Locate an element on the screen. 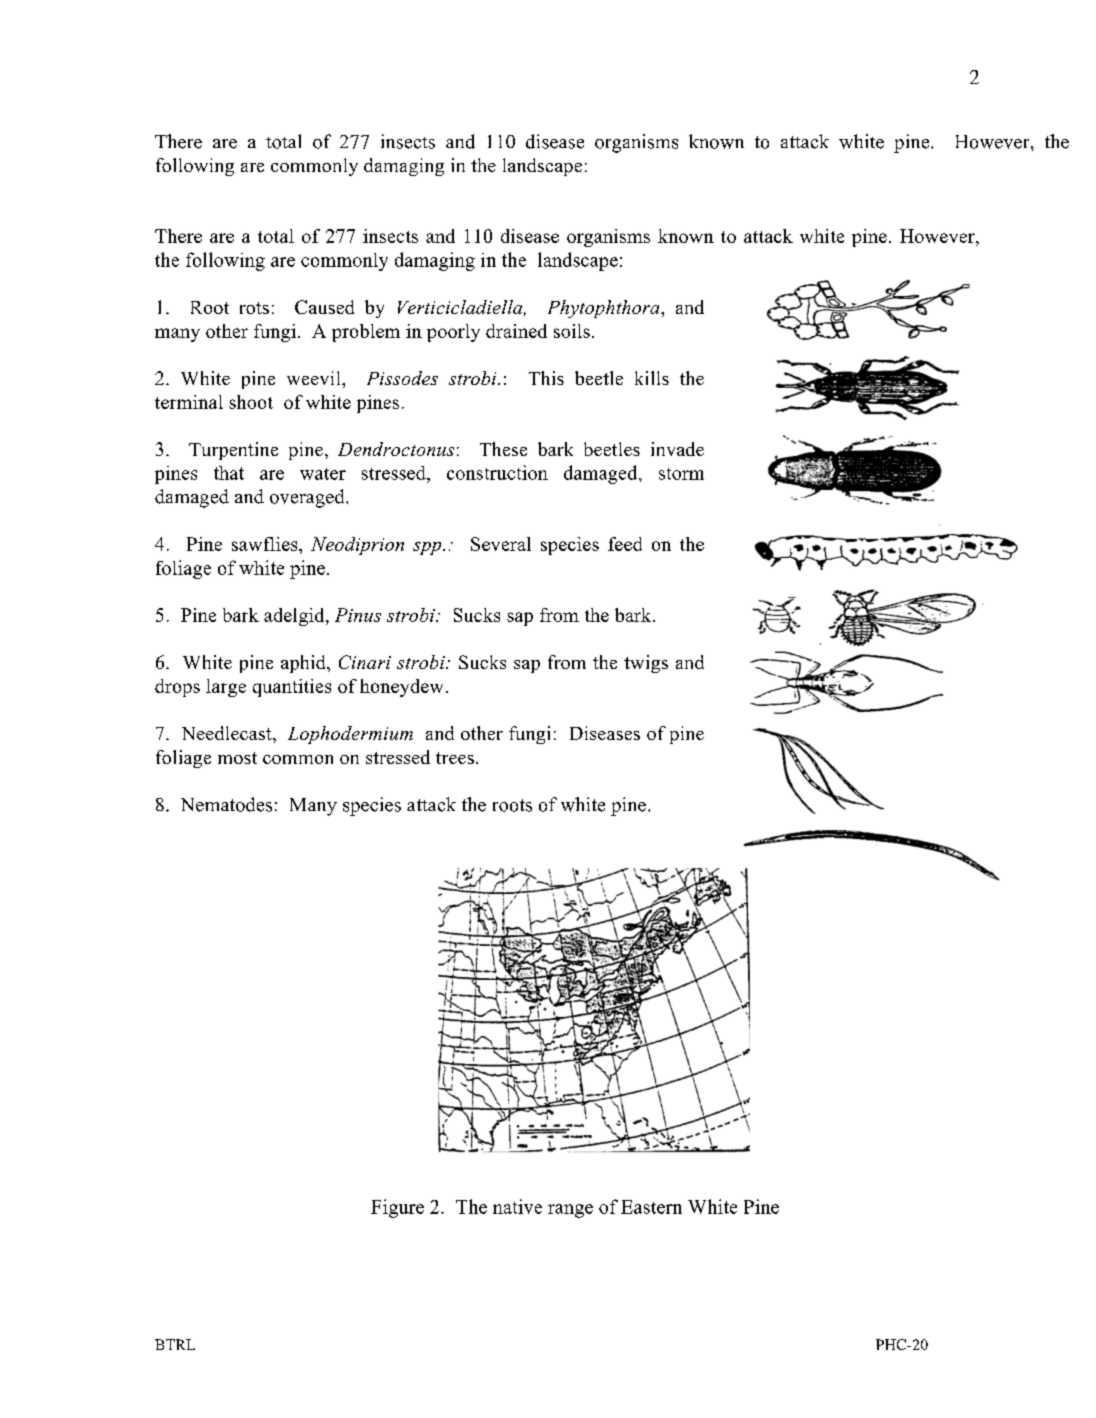 This screenshot has height=1418, width=1096. Phytophthora is located at coordinates (605, 309).
